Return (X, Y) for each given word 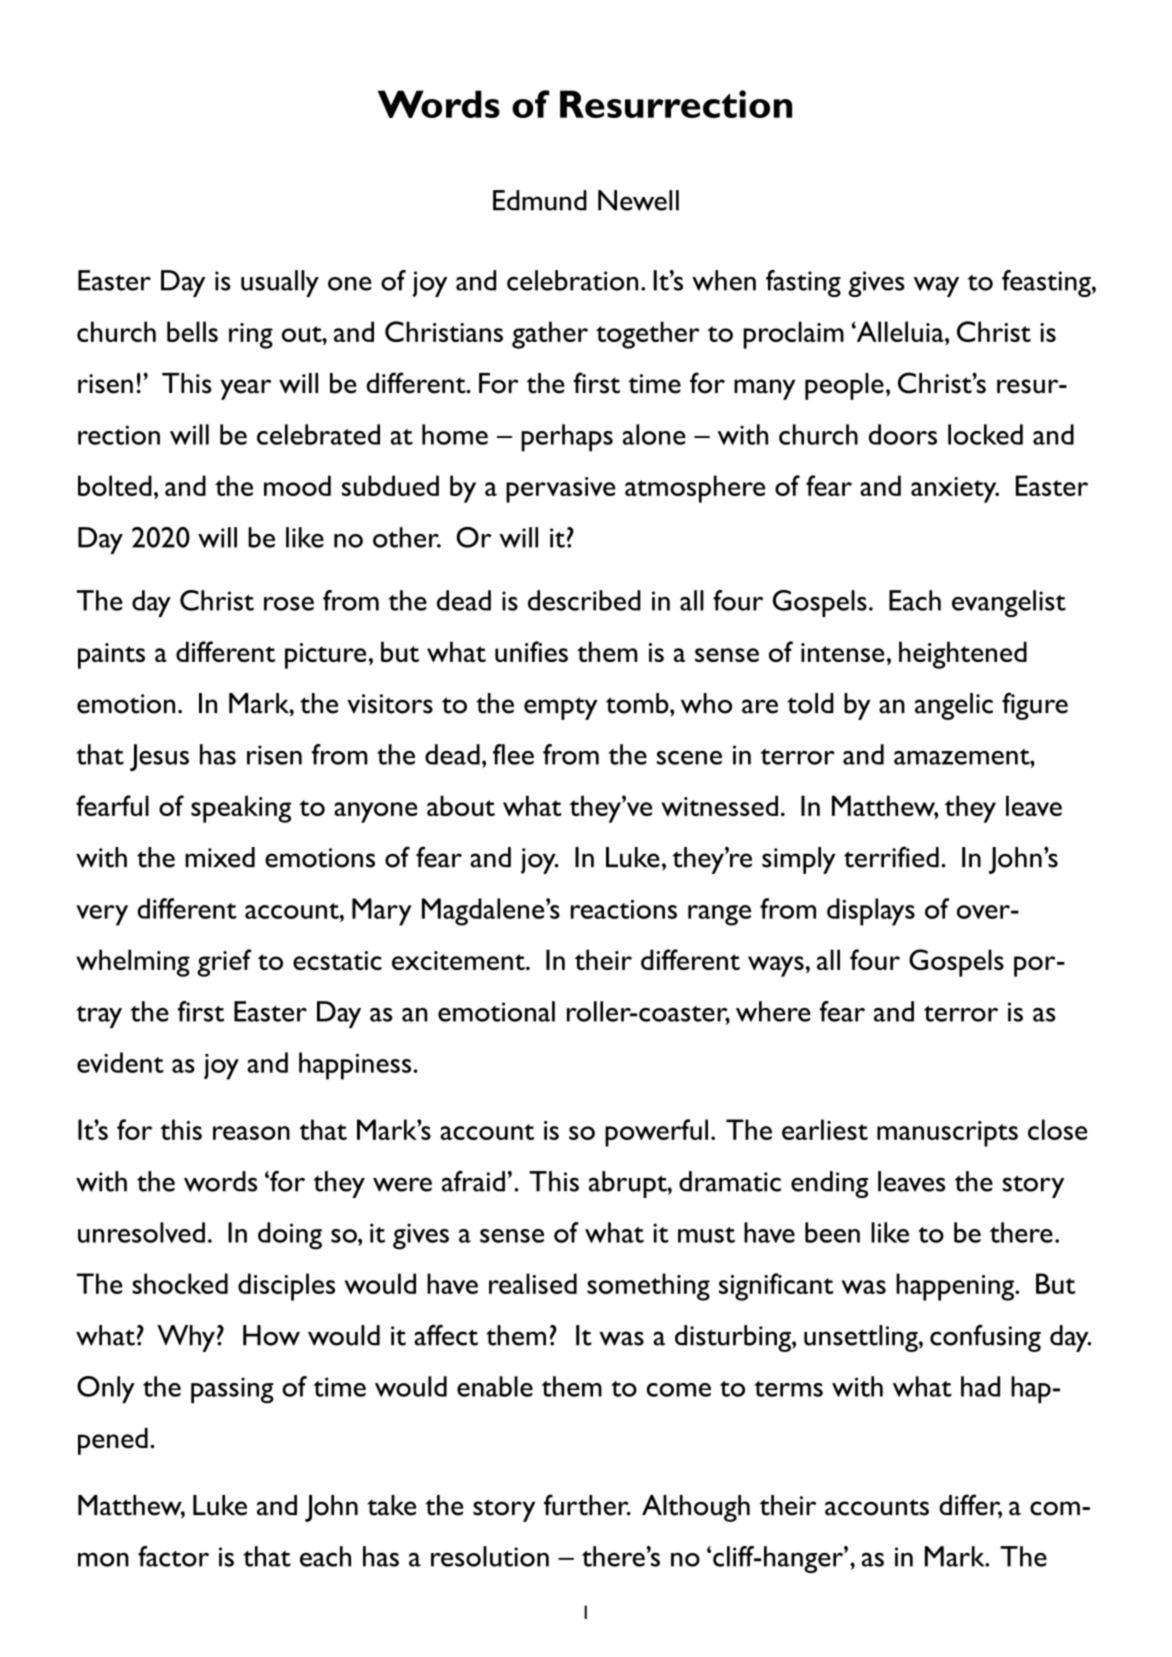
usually (280, 283)
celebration (572, 280)
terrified (891, 857)
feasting (1047, 283)
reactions (624, 909)
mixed (220, 857)
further (587, 1505)
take (391, 1505)
